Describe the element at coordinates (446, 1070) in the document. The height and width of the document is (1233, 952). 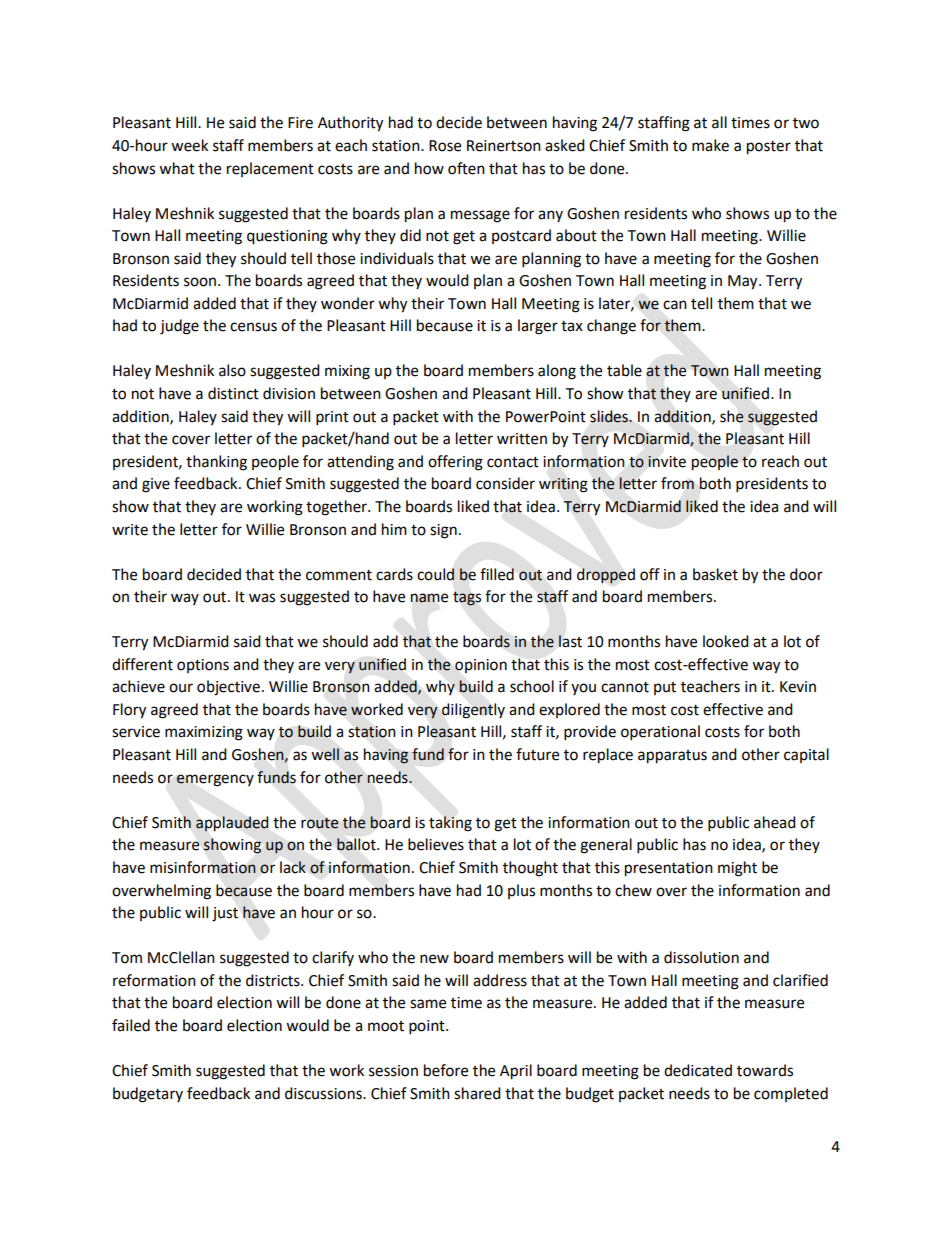
I see `before` at that location.
